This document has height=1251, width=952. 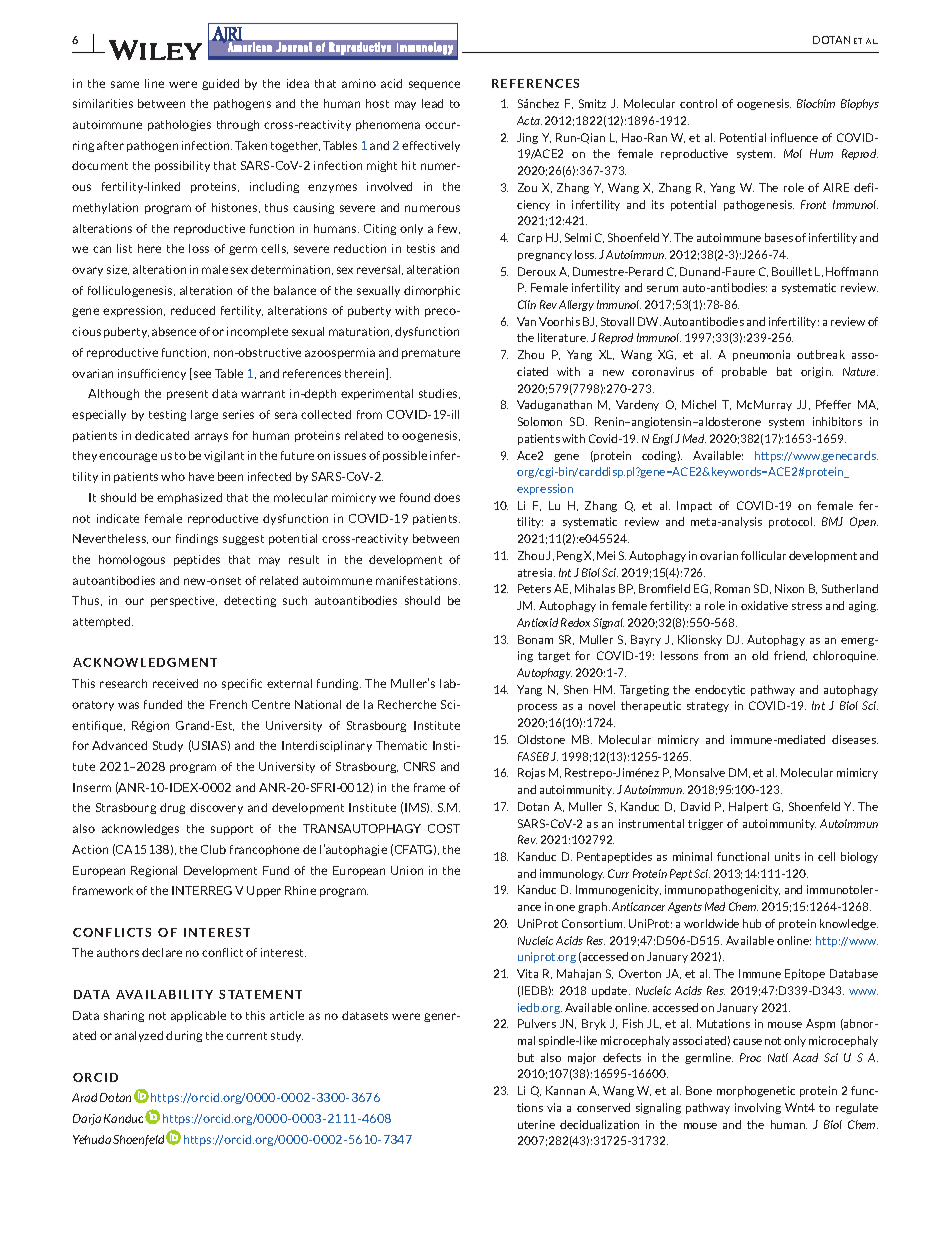 I want to click on influence, so click(x=794, y=137).
